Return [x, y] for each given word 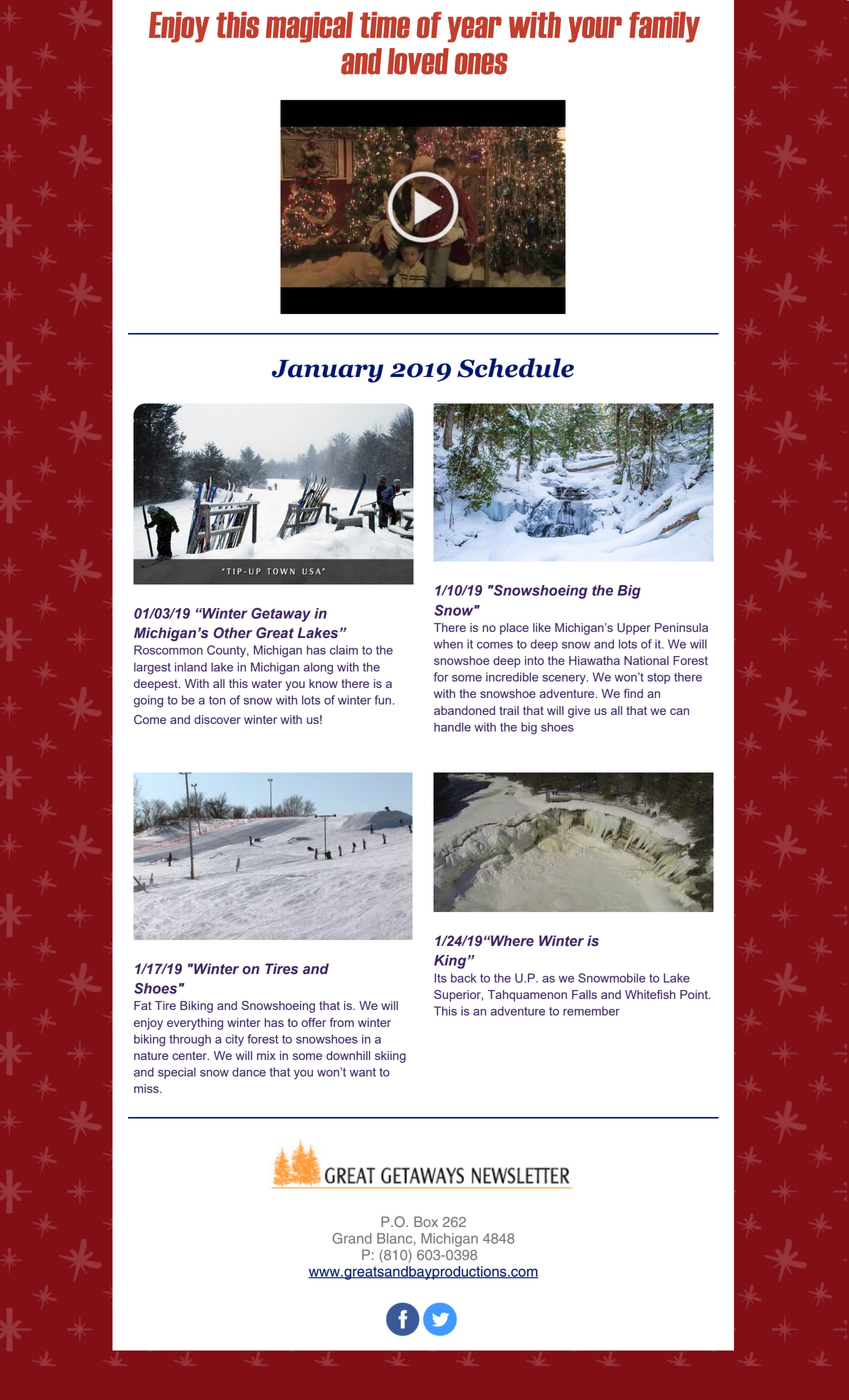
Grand [352, 1238]
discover [217, 719]
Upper [634, 629]
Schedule [515, 368]
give [579, 712]
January [328, 371]
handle [452, 727]
